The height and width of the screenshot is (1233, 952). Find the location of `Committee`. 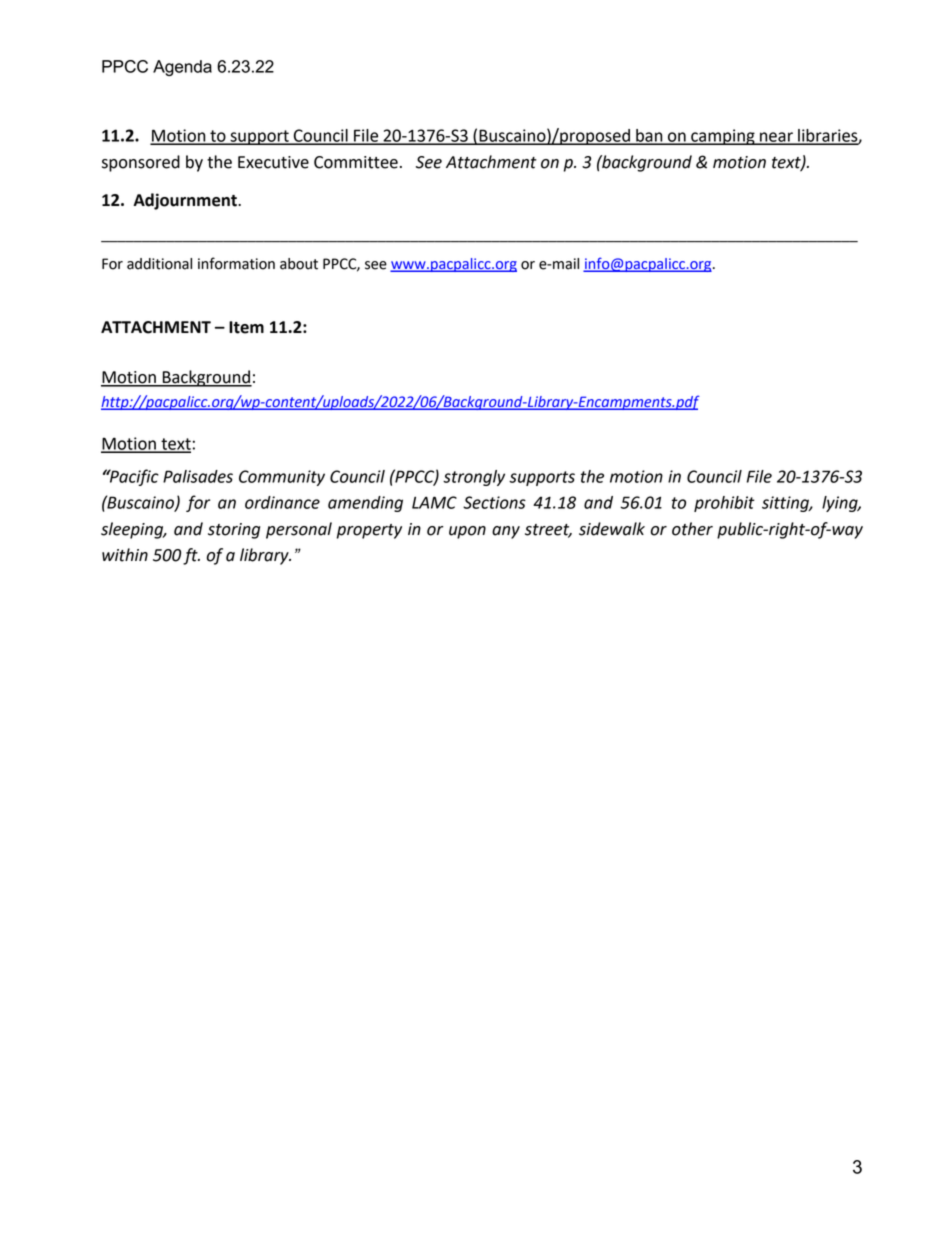

Committee is located at coordinates (356, 162).
